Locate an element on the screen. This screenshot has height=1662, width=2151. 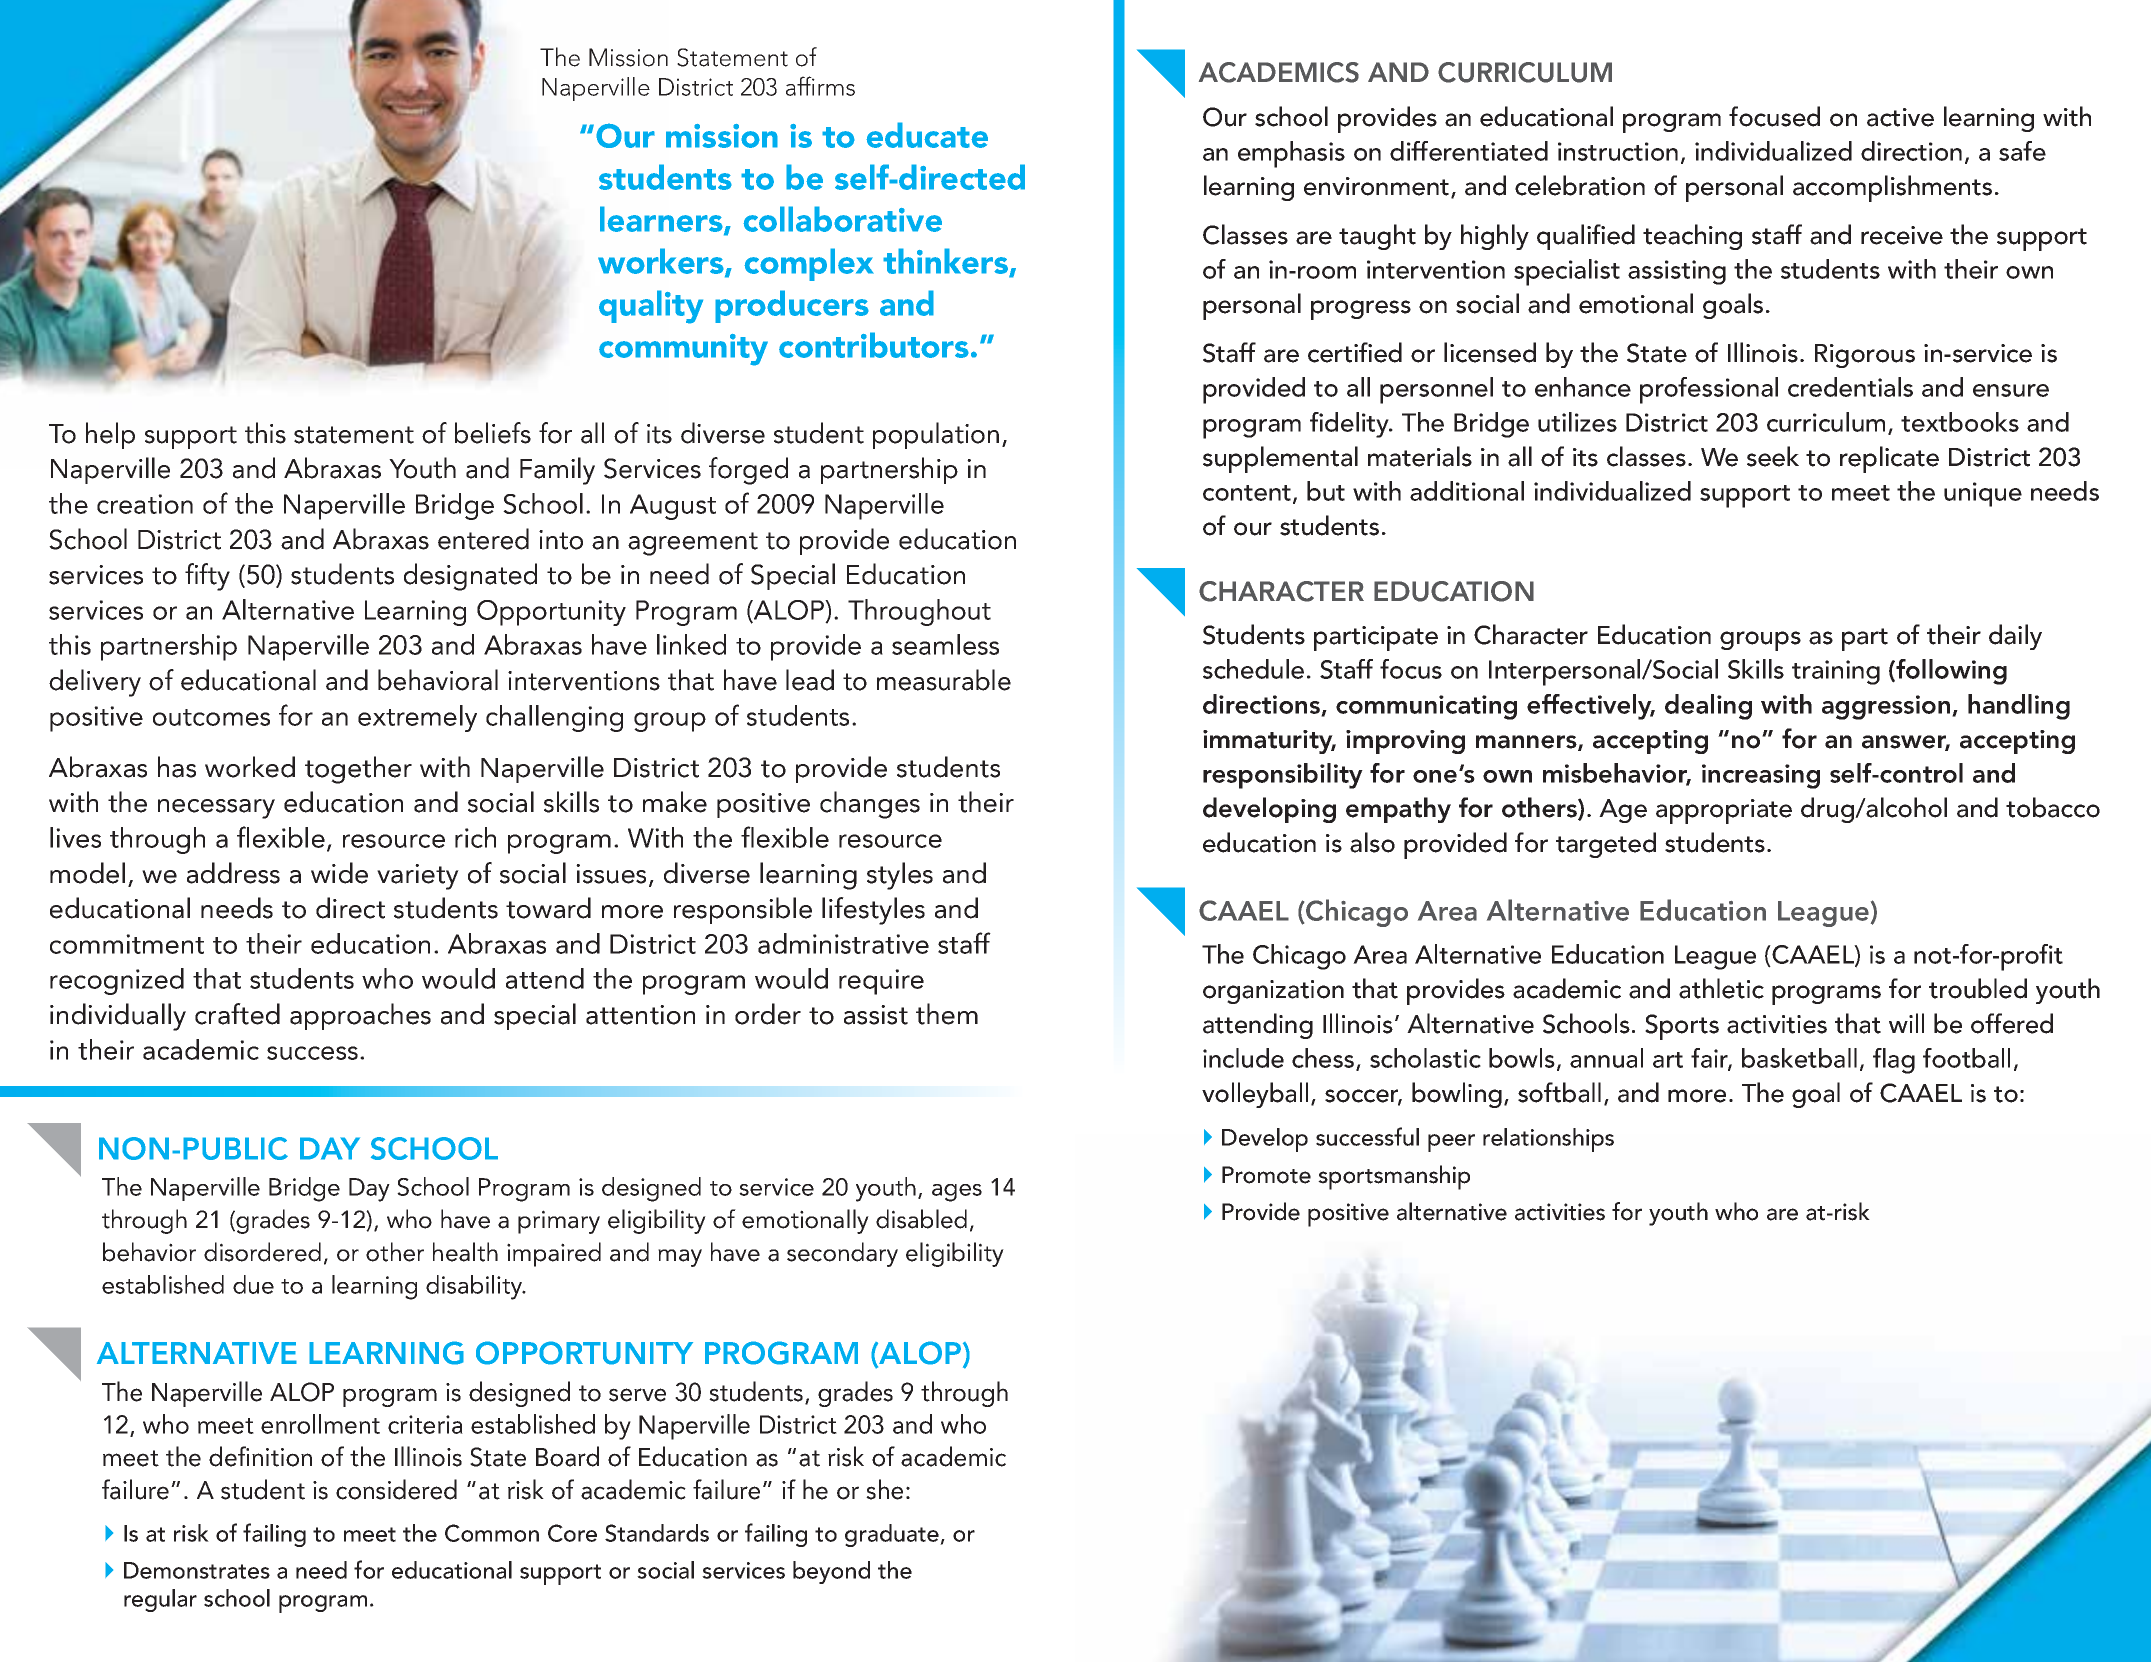
Demonstrates is located at coordinates (197, 1570).
